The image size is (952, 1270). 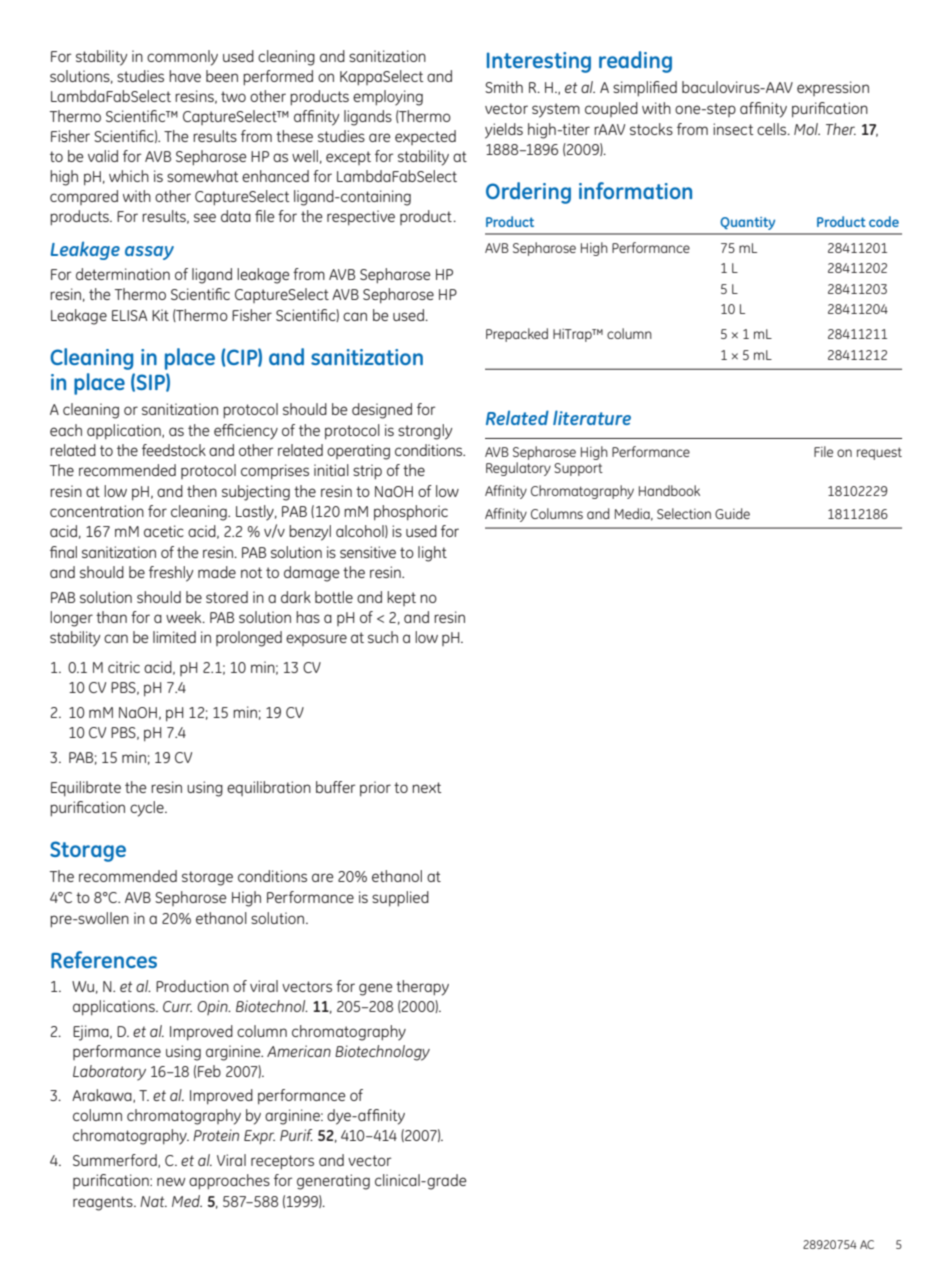 What do you see at coordinates (185, 76) in the screenshot?
I see `have` at bounding box center [185, 76].
